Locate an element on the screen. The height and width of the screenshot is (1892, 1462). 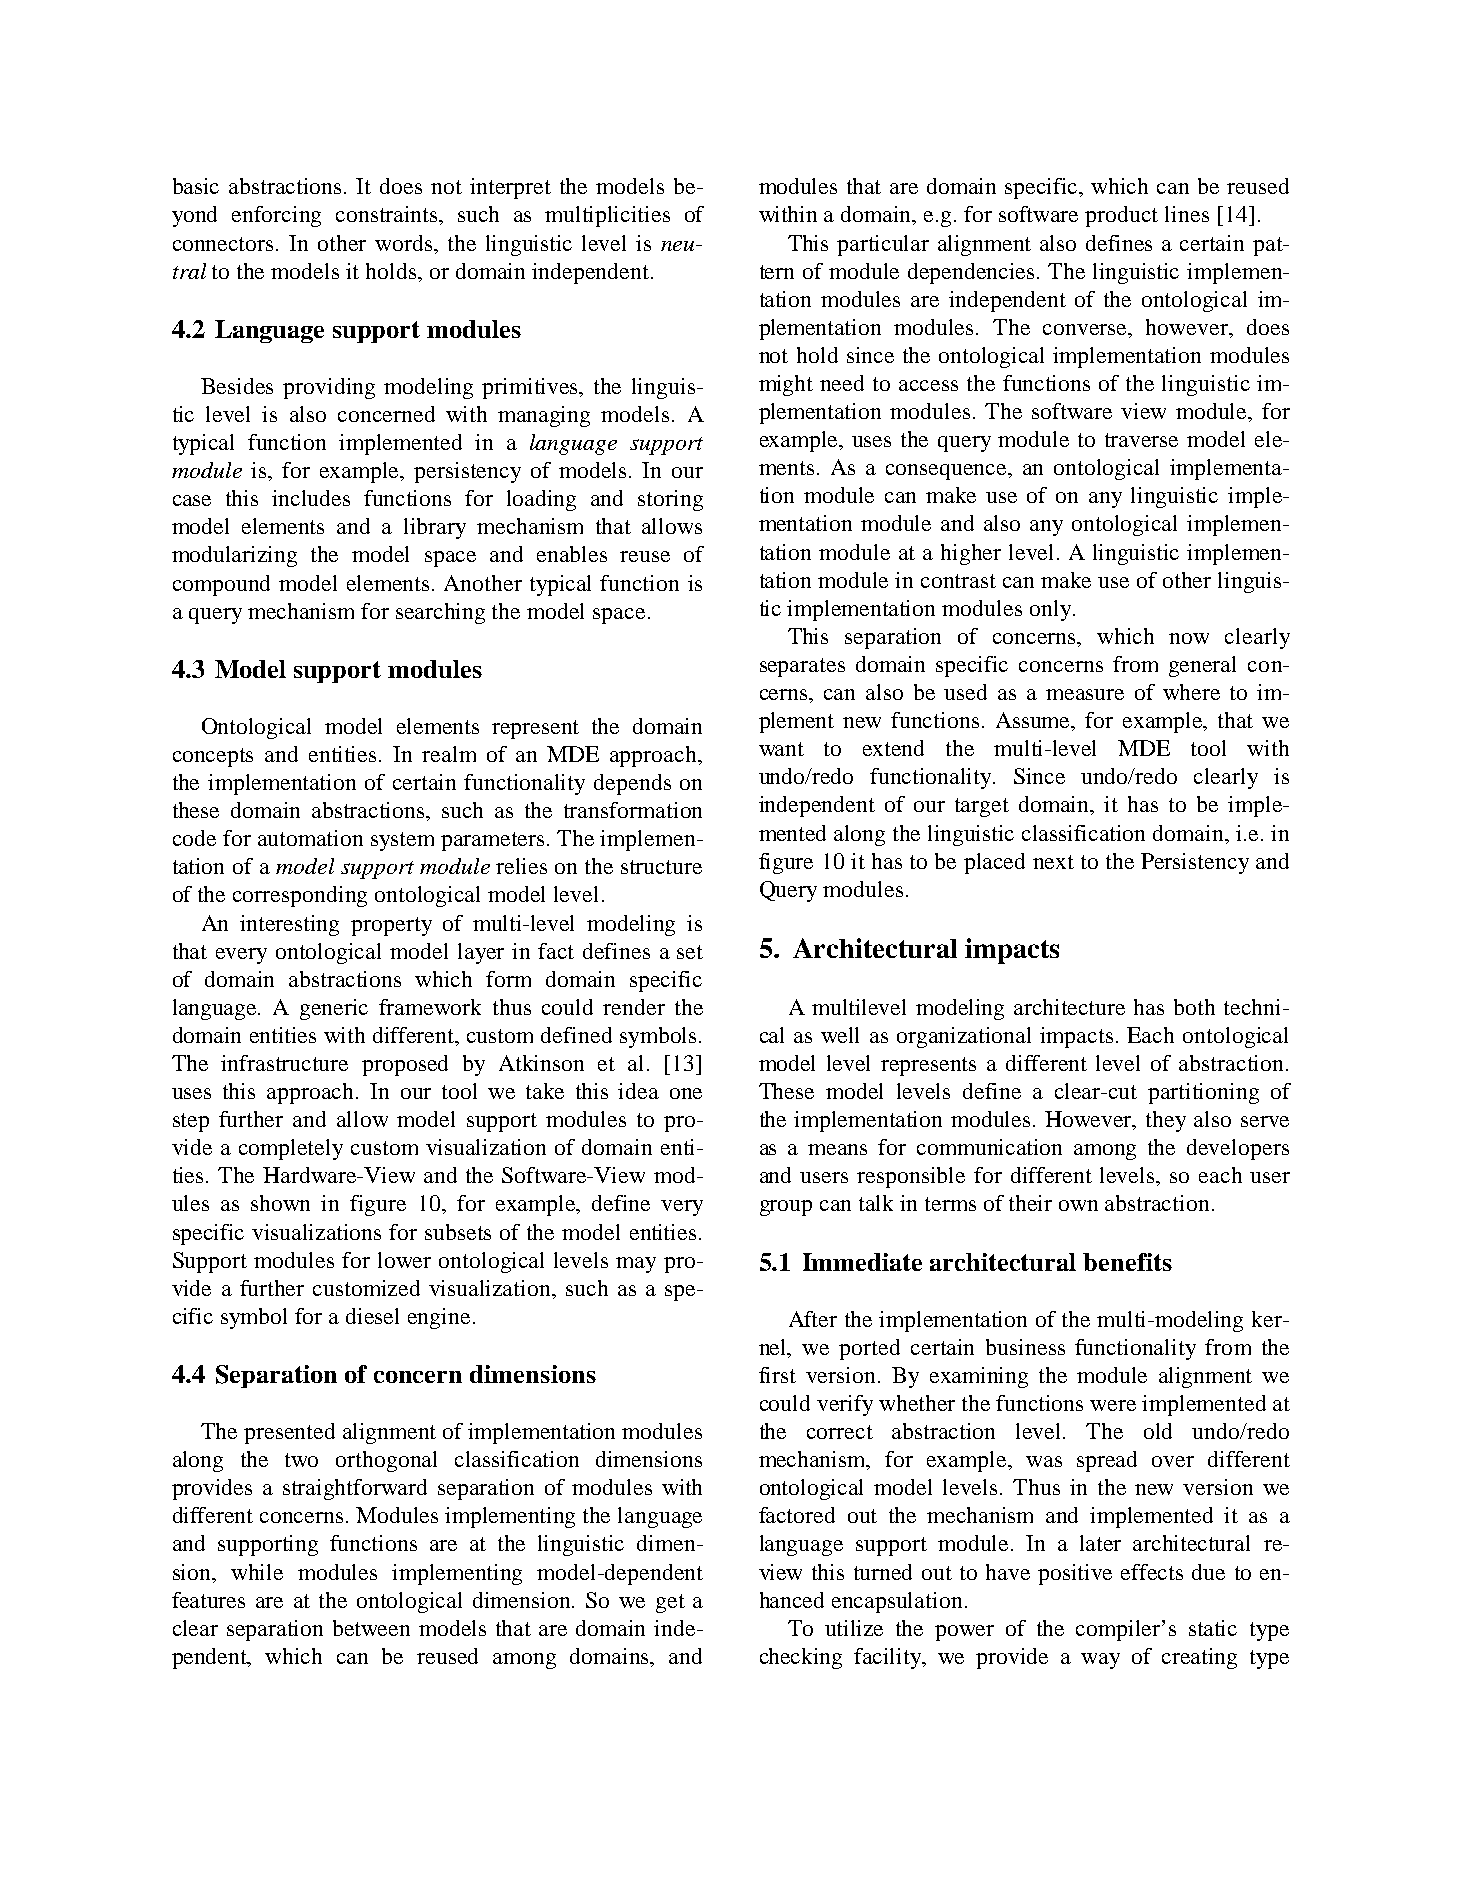
completely is located at coordinates (291, 1149).
